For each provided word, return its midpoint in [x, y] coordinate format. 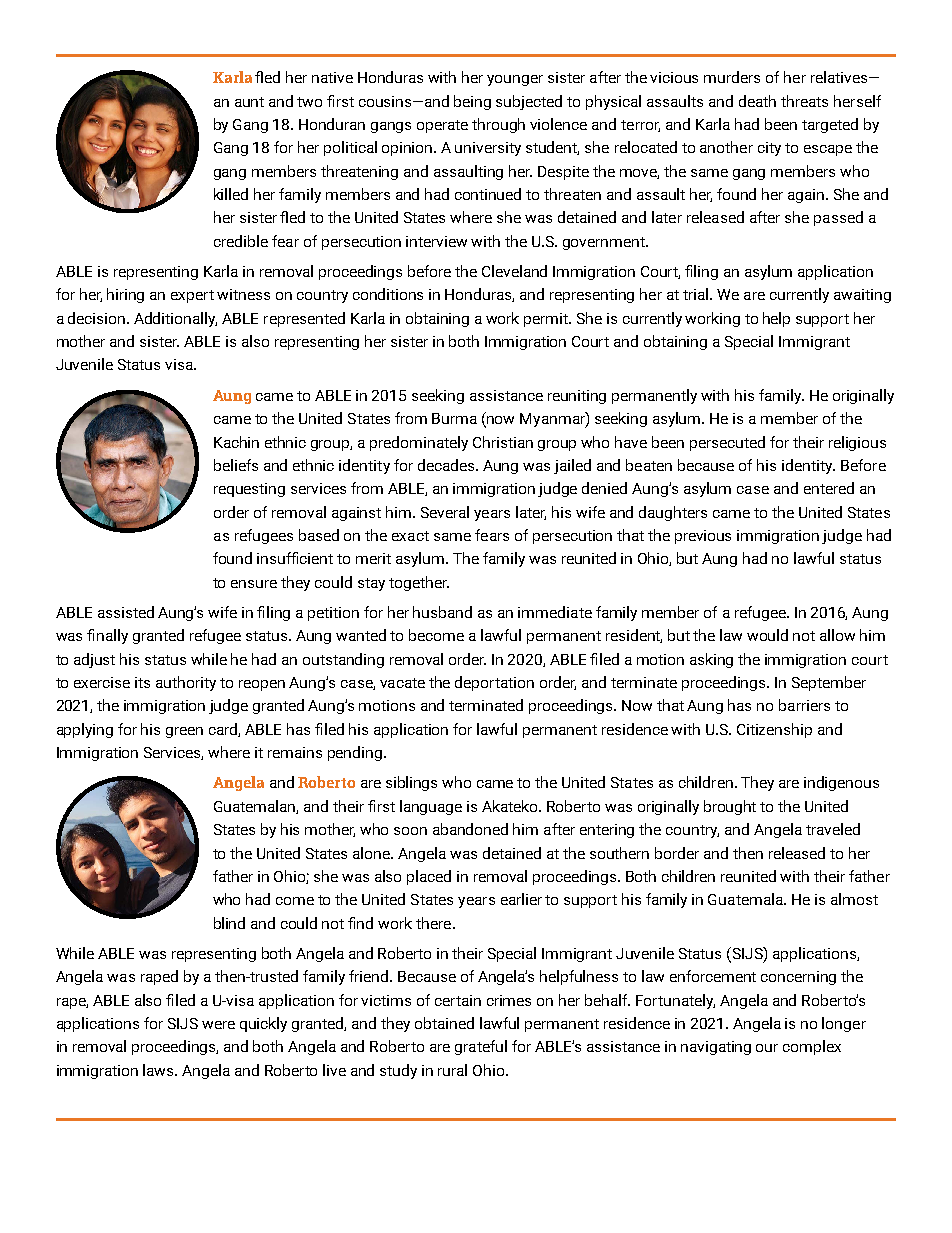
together [419, 583]
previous [703, 537]
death [757, 101]
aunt [249, 102]
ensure [254, 584]
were [218, 1025]
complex [812, 1047]
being [472, 102]
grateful [481, 1047]
